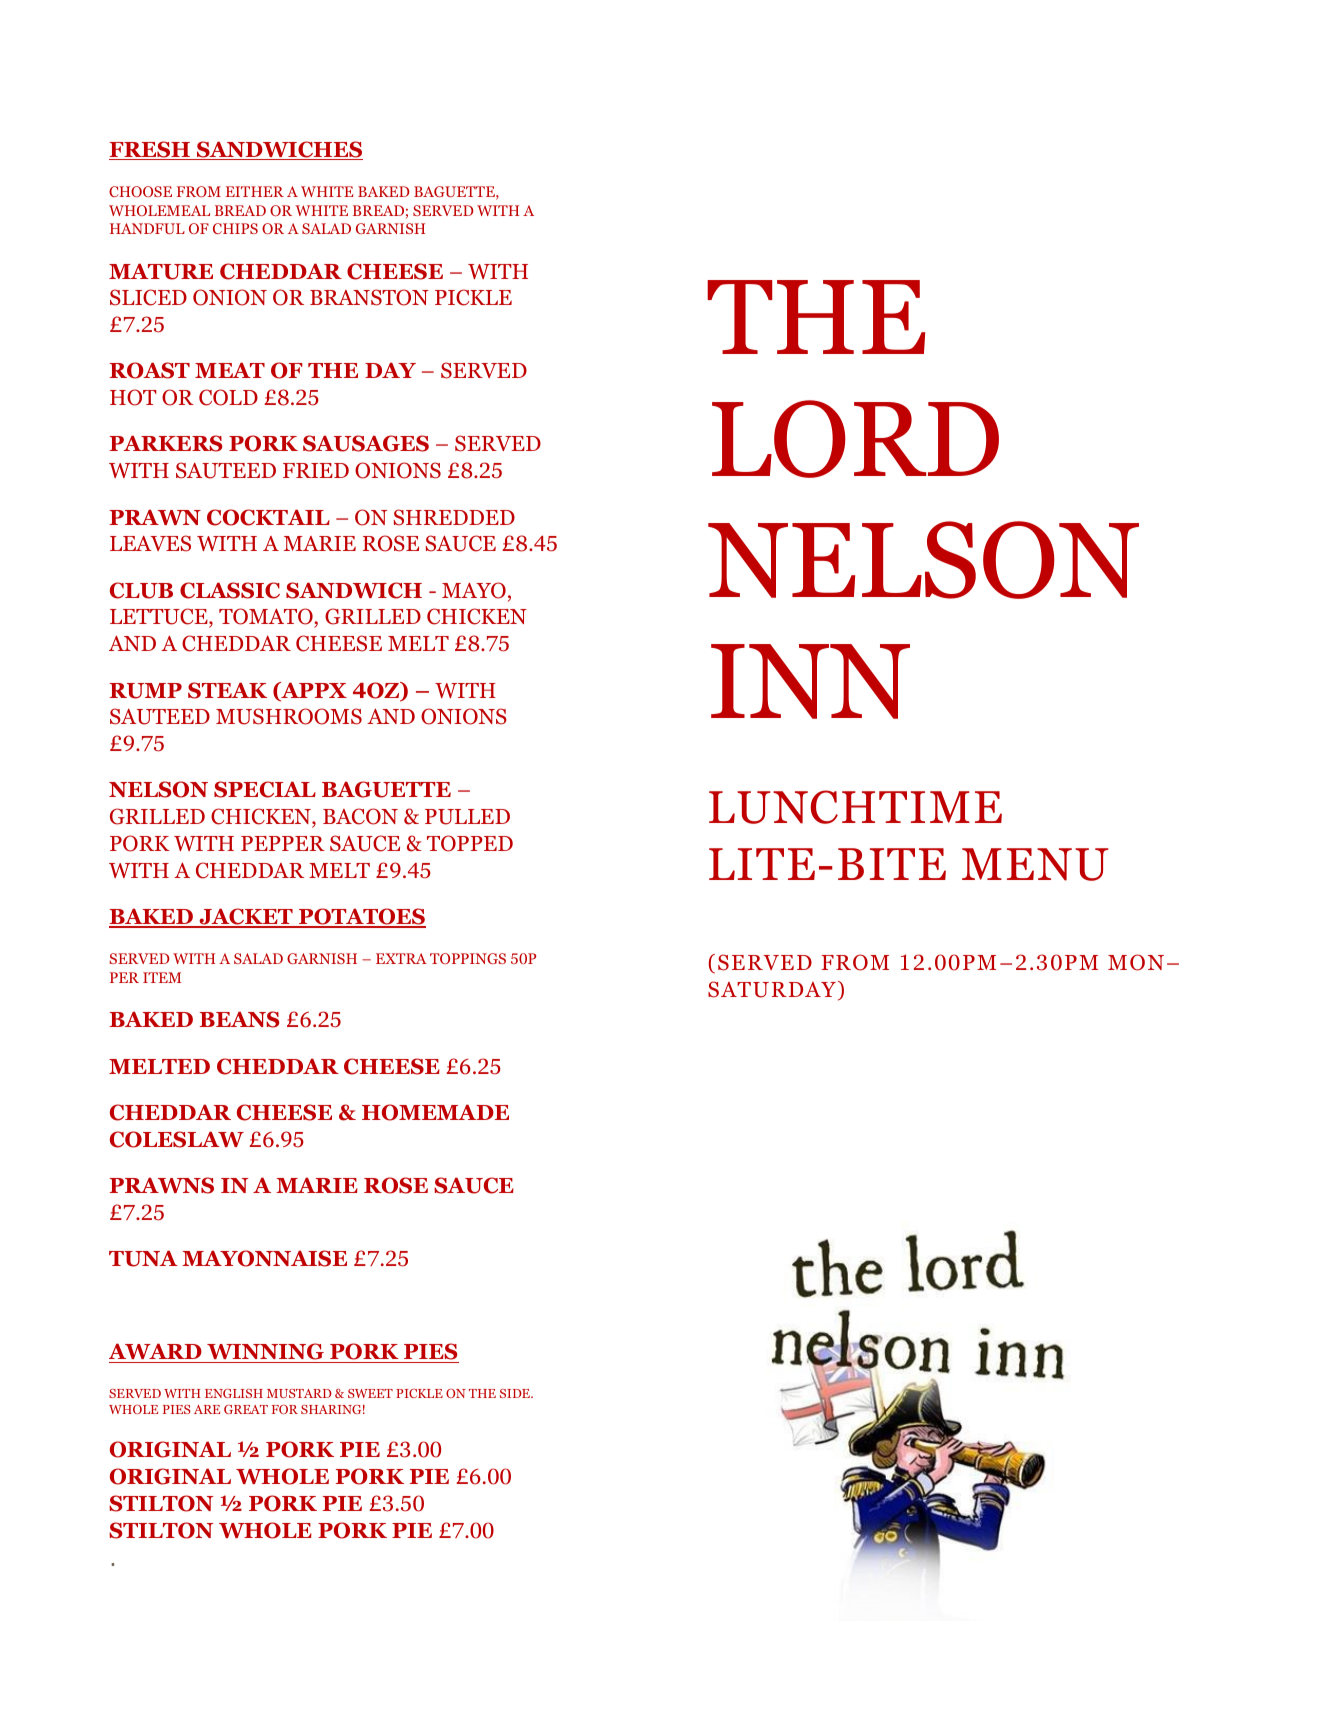 The image size is (1335, 1727). What do you see at coordinates (265, 789) in the document?
I see `SPECIAL` at bounding box center [265, 789].
